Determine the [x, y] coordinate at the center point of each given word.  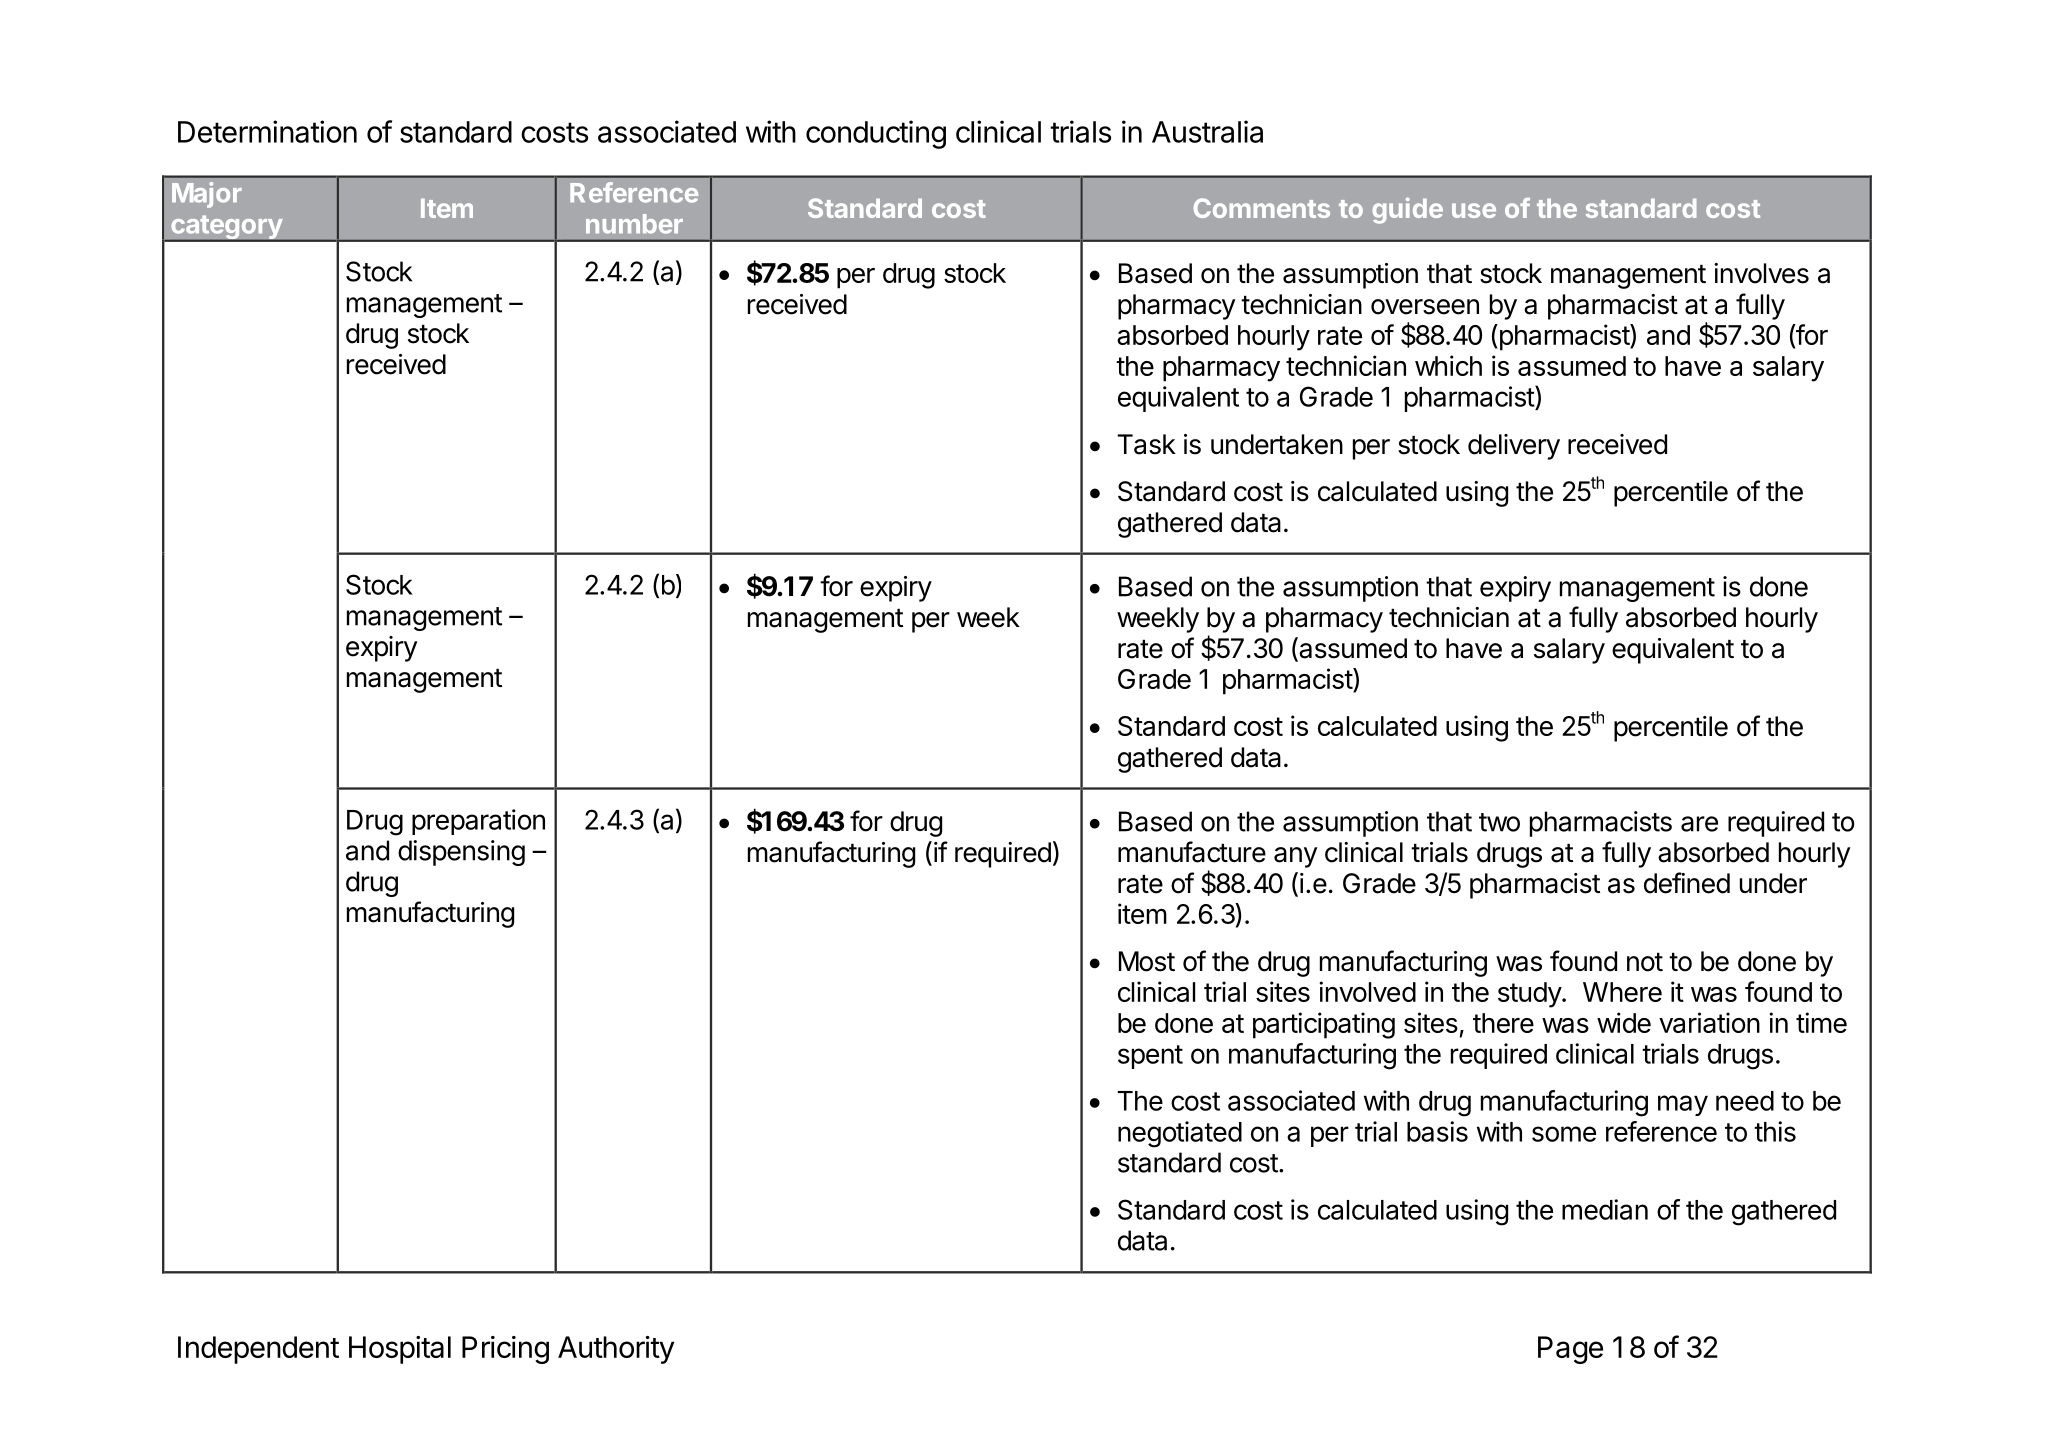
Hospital [400, 1350]
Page [1570, 1350]
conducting [876, 134]
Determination [267, 131]
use [1474, 210]
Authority [616, 1350]
